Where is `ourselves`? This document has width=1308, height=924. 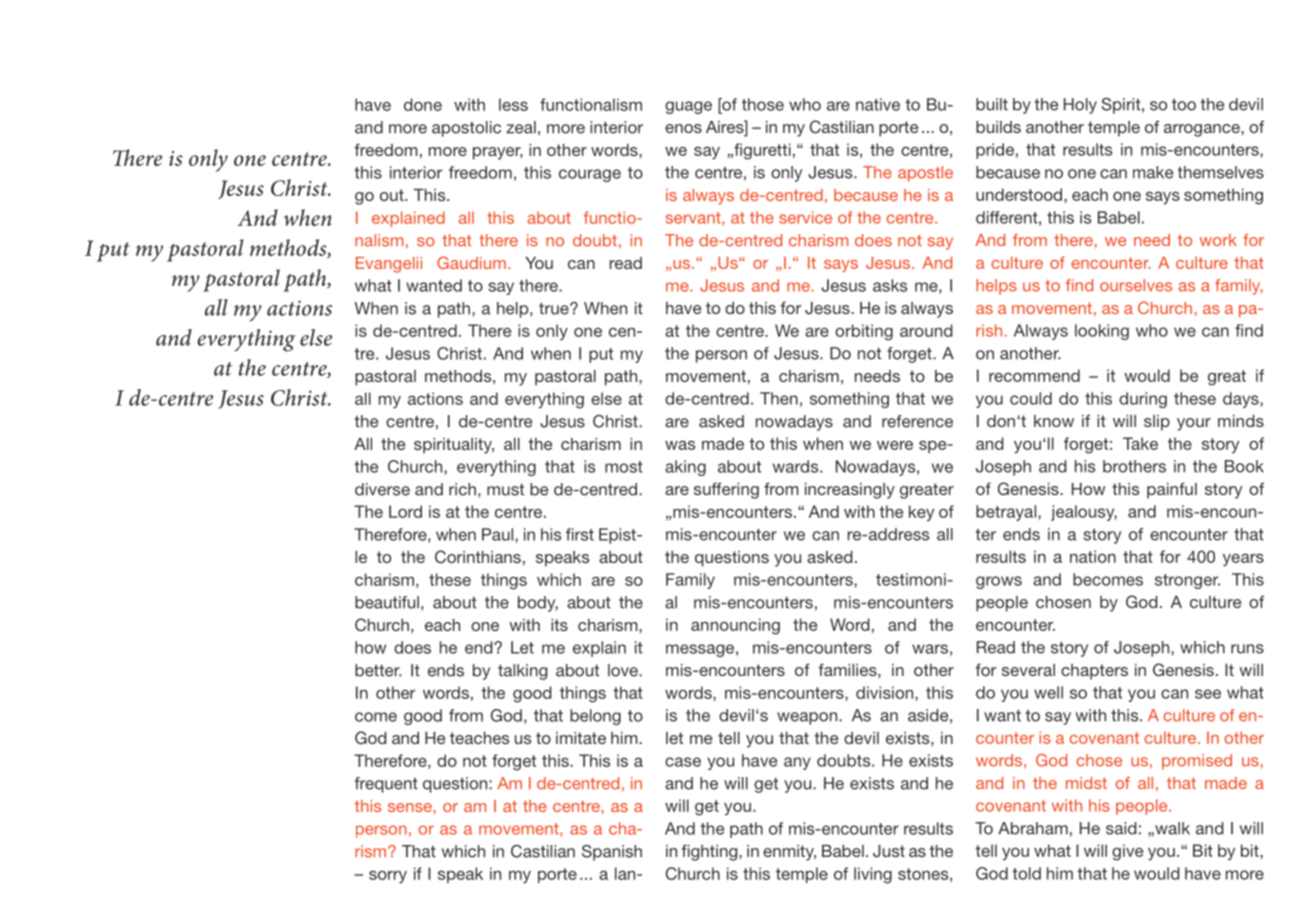
ourselves is located at coordinates (1136, 285).
